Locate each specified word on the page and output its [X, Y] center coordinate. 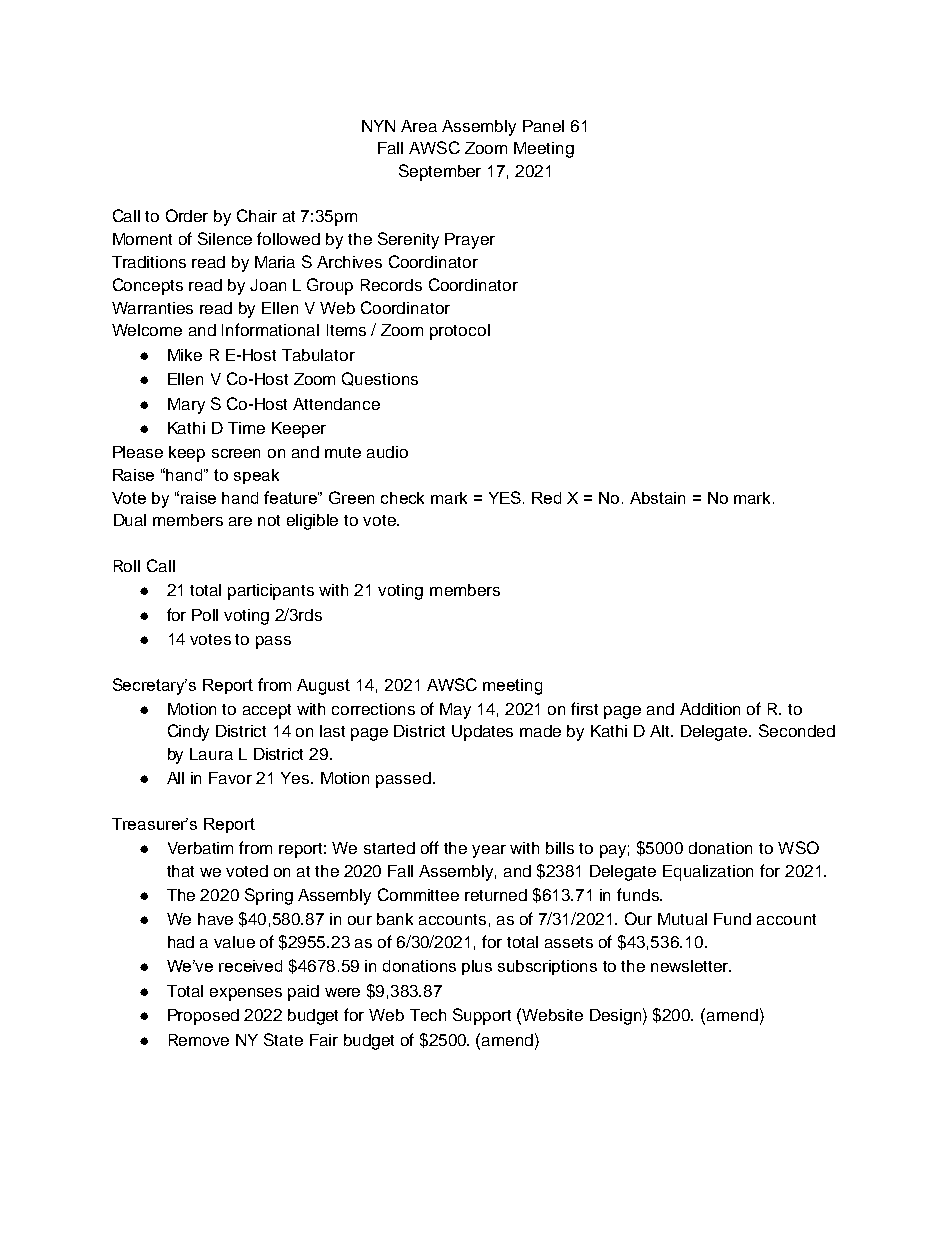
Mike [185, 355]
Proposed [203, 1017]
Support [482, 1016]
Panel [543, 126]
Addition [710, 709]
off [430, 847]
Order [187, 215]
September [440, 172]
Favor [230, 778]
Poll [205, 615]
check [402, 498]
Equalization [708, 873]
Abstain [657, 498]
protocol [460, 332]
